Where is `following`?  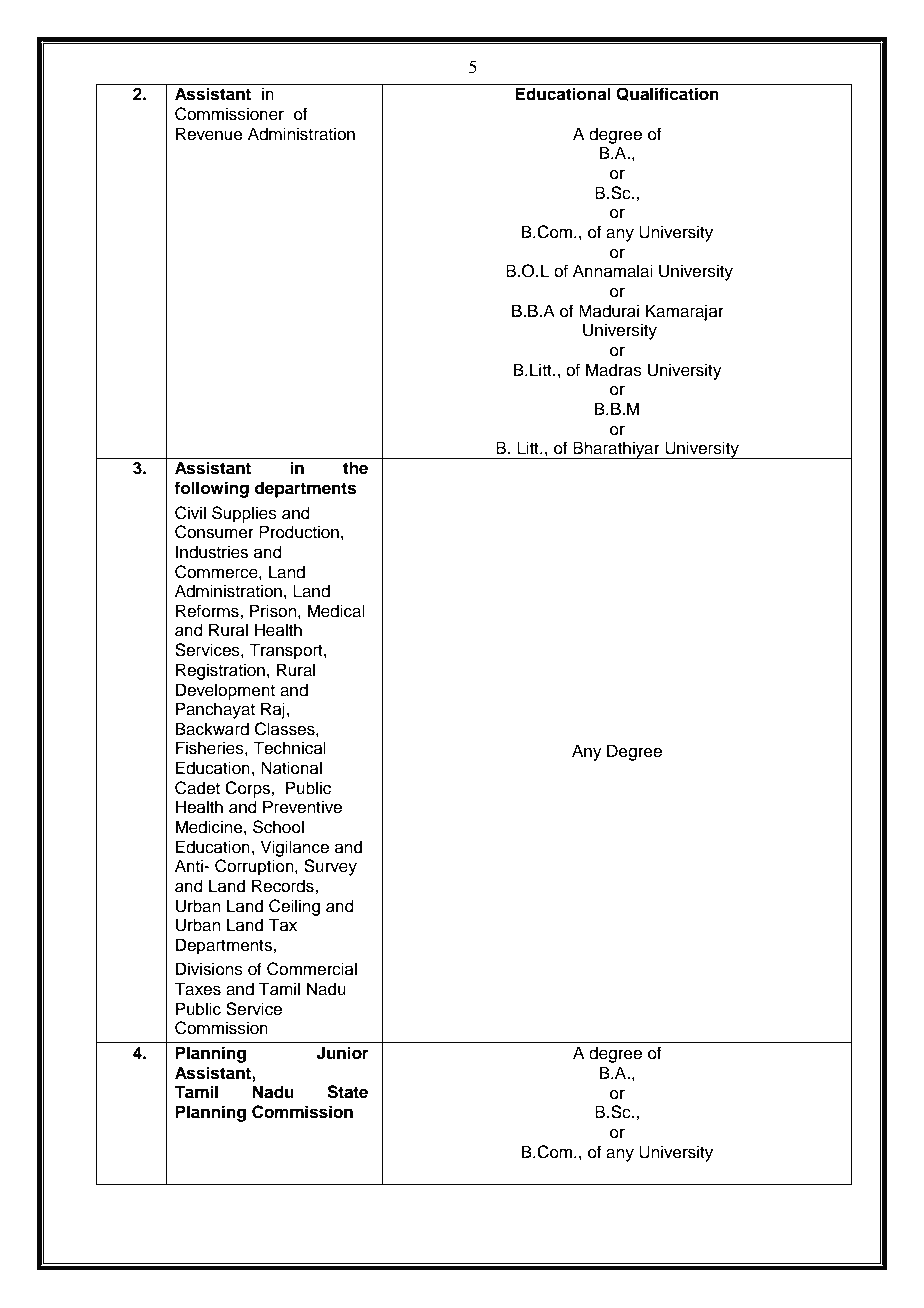 following is located at coordinates (211, 489).
